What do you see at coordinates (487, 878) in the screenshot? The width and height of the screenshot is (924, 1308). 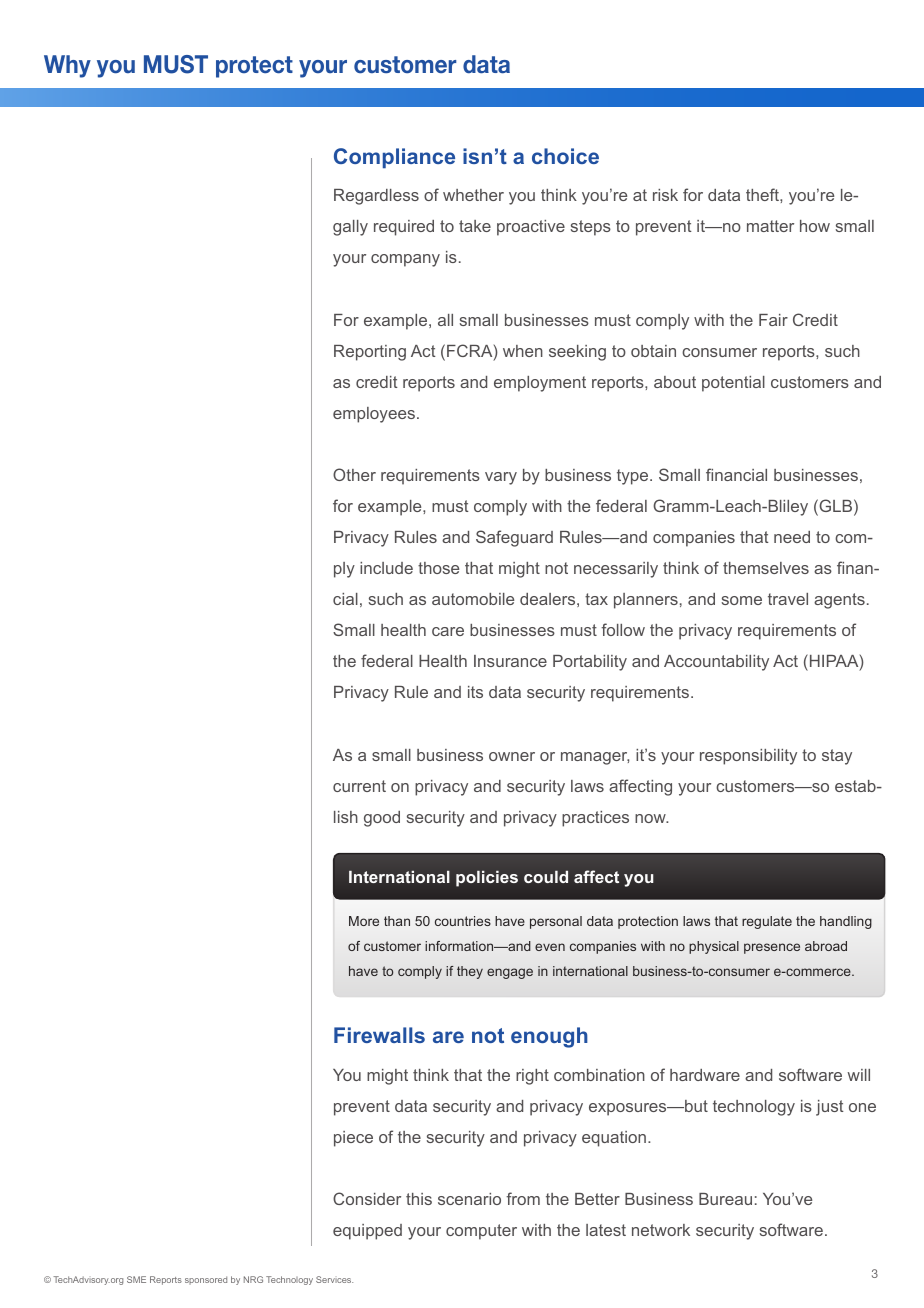 I see `policies` at bounding box center [487, 878].
